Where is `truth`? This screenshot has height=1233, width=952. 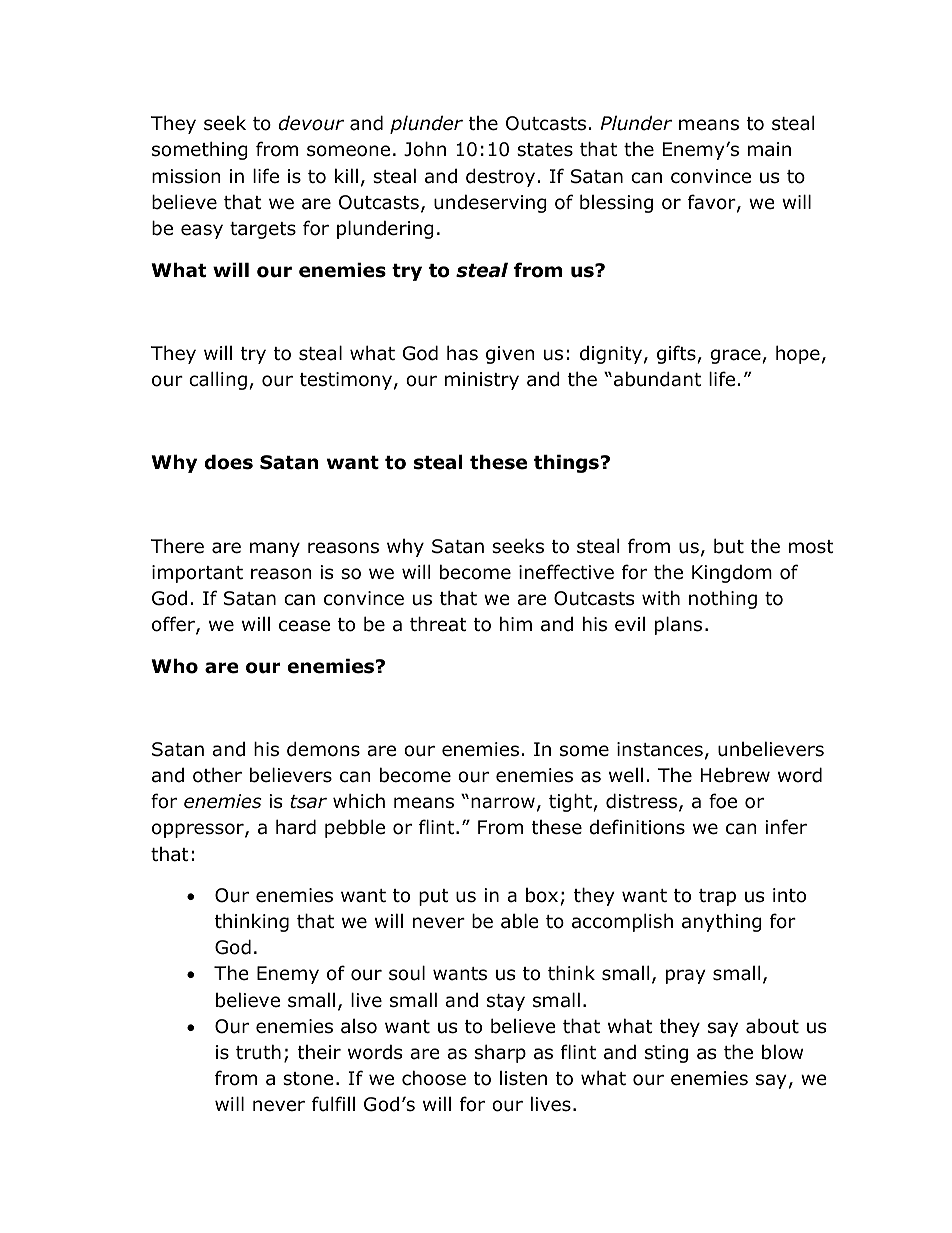
truth is located at coordinates (258, 1052).
